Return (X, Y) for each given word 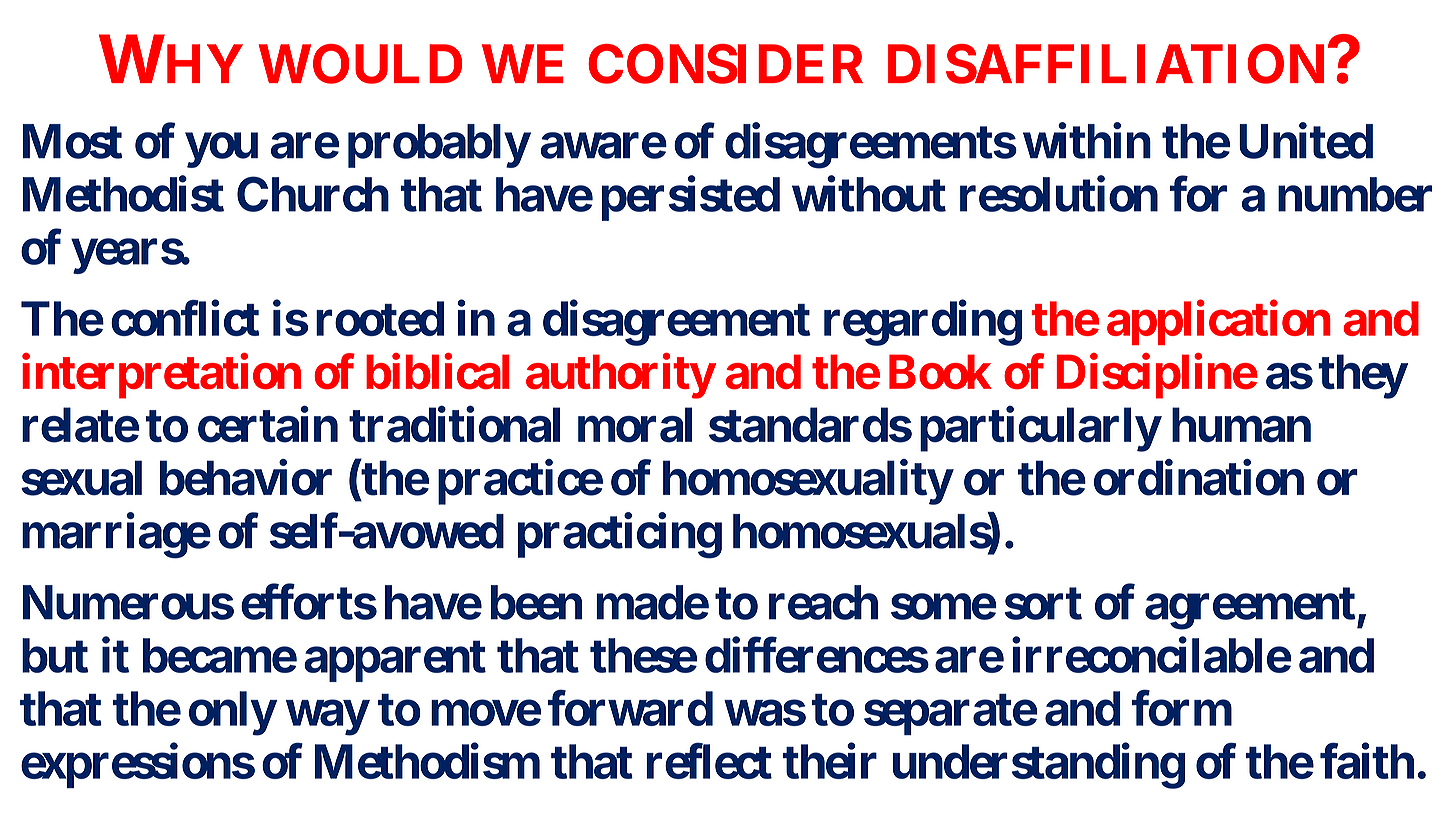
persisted (691, 198)
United (1306, 141)
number (1355, 194)
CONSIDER (725, 64)
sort (1043, 603)
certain (268, 425)
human (1241, 425)
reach (823, 602)
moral (635, 425)
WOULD (360, 64)
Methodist (123, 194)
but (55, 655)
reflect (709, 761)
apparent (395, 661)
